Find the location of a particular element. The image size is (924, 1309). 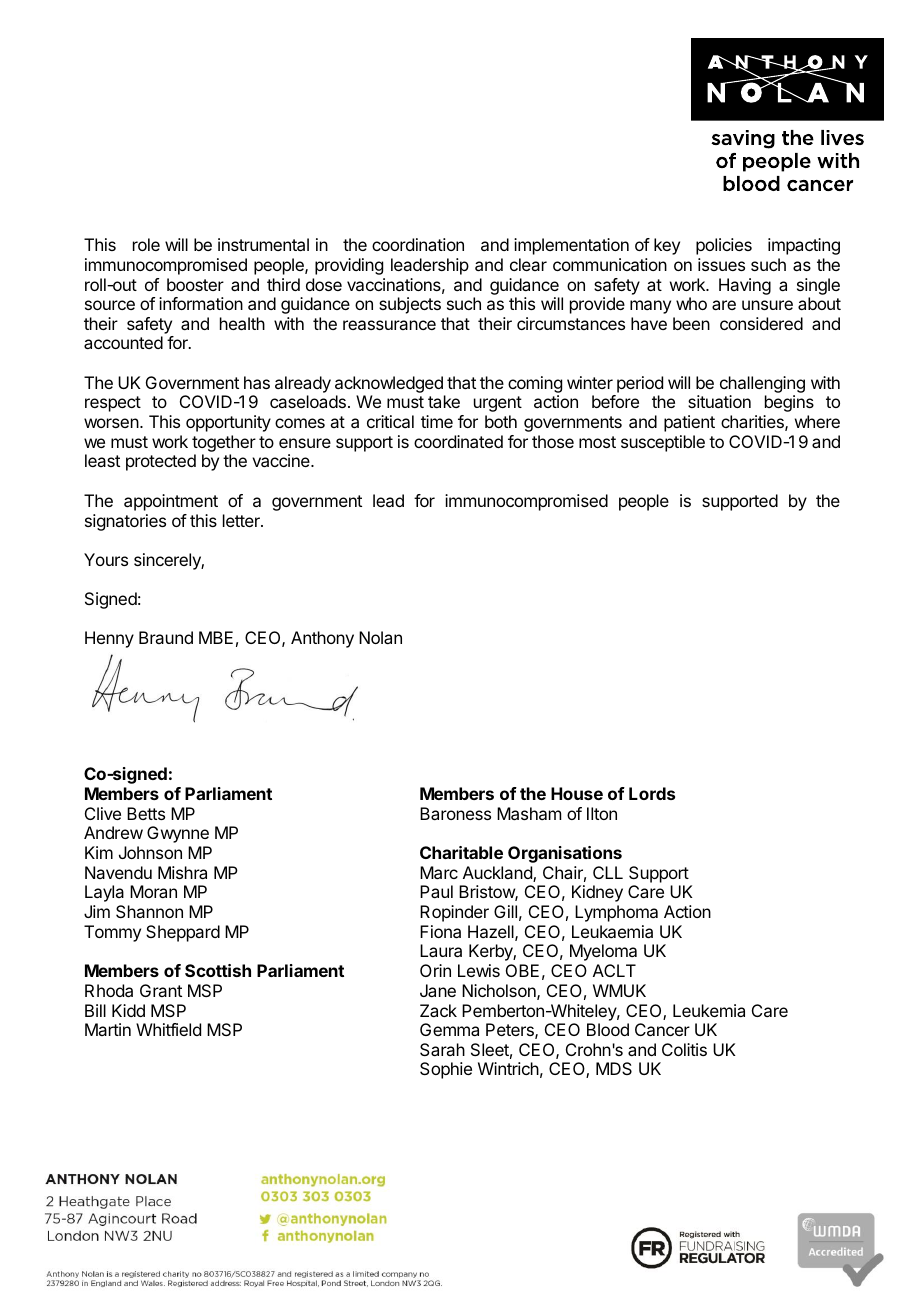

issues is located at coordinates (721, 264).
